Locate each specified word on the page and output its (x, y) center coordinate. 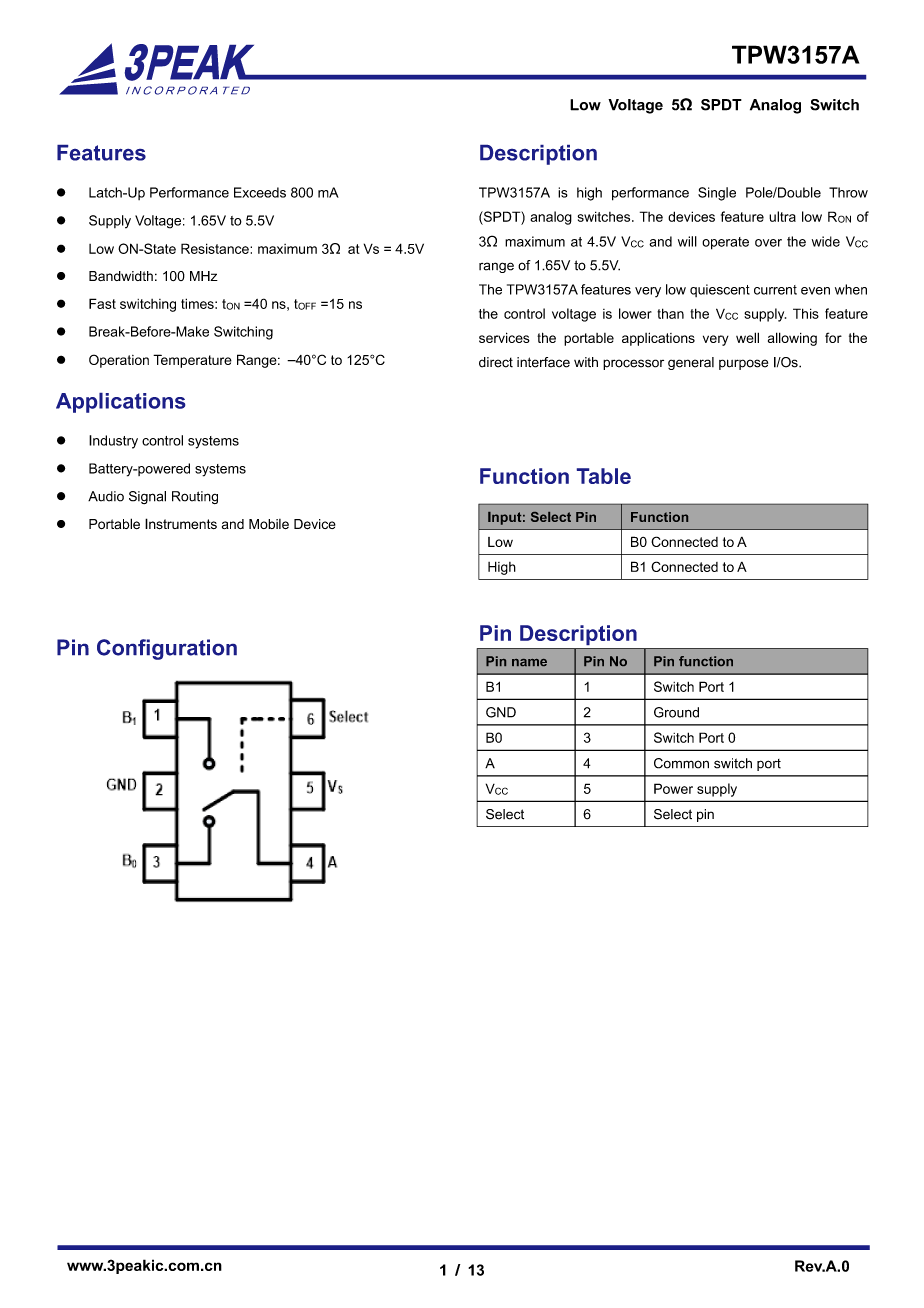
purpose (743, 364)
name (529, 662)
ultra (782, 216)
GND (501, 712)
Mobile (269, 524)
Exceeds (260, 192)
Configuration (167, 649)
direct (496, 362)
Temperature (192, 361)
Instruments (181, 524)
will (687, 241)
